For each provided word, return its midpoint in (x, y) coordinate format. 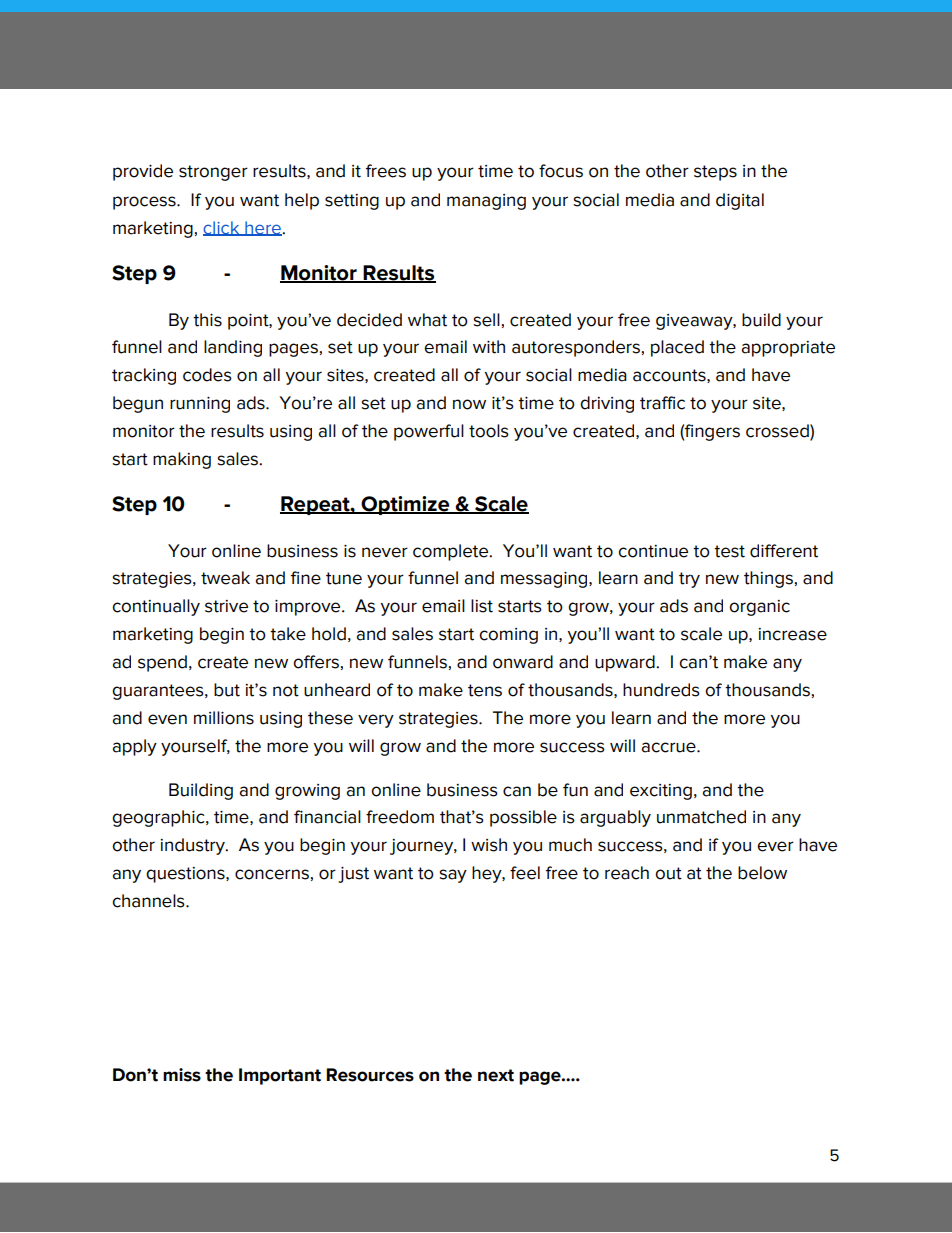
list (482, 606)
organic (759, 608)
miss (182, 1075)
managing (486, 202)
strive (226, 606)
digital (740, 201)
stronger (213, 173)
